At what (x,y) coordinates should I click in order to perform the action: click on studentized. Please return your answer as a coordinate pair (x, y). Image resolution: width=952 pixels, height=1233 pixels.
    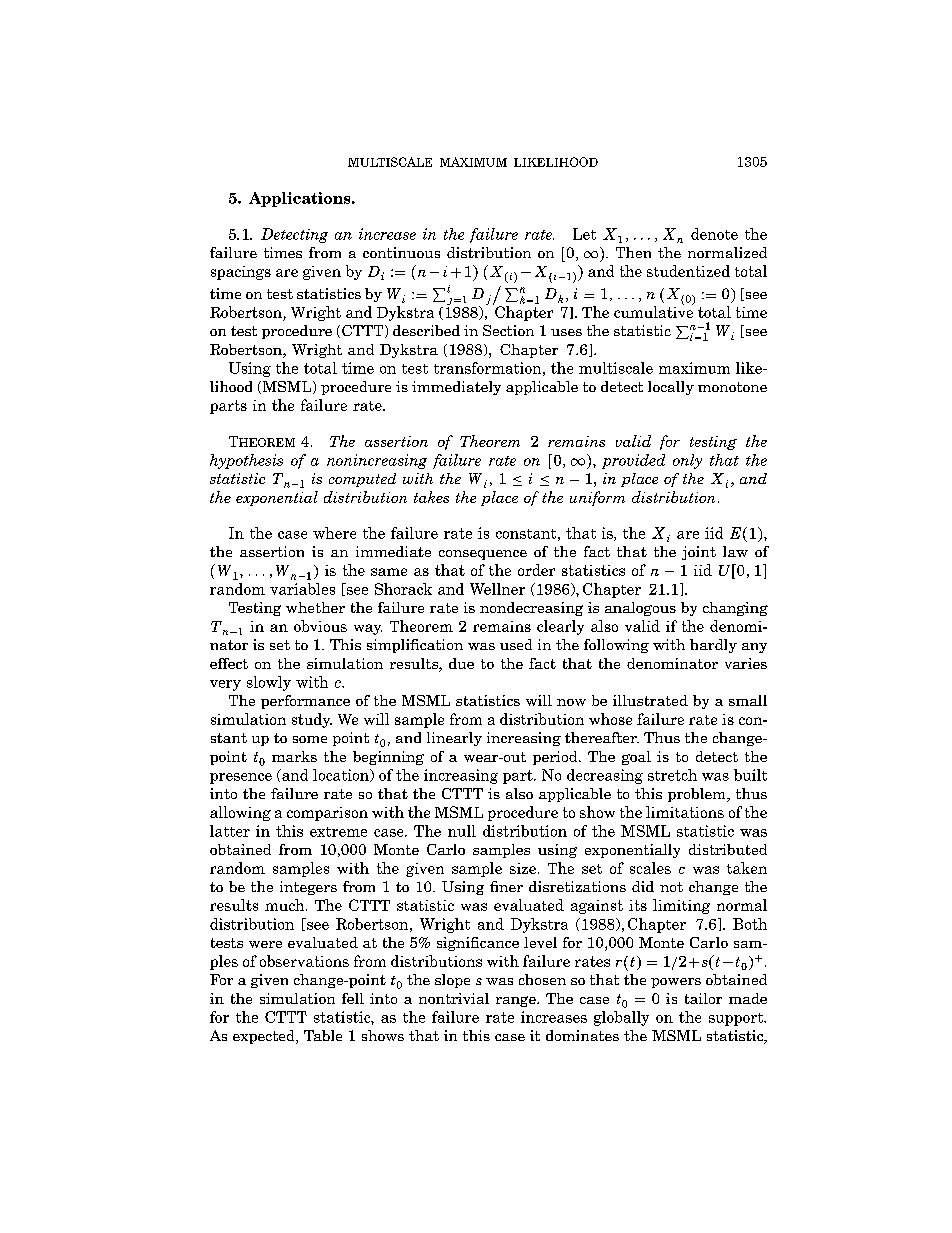
    Looking at the image, I should click on (688, 271).
